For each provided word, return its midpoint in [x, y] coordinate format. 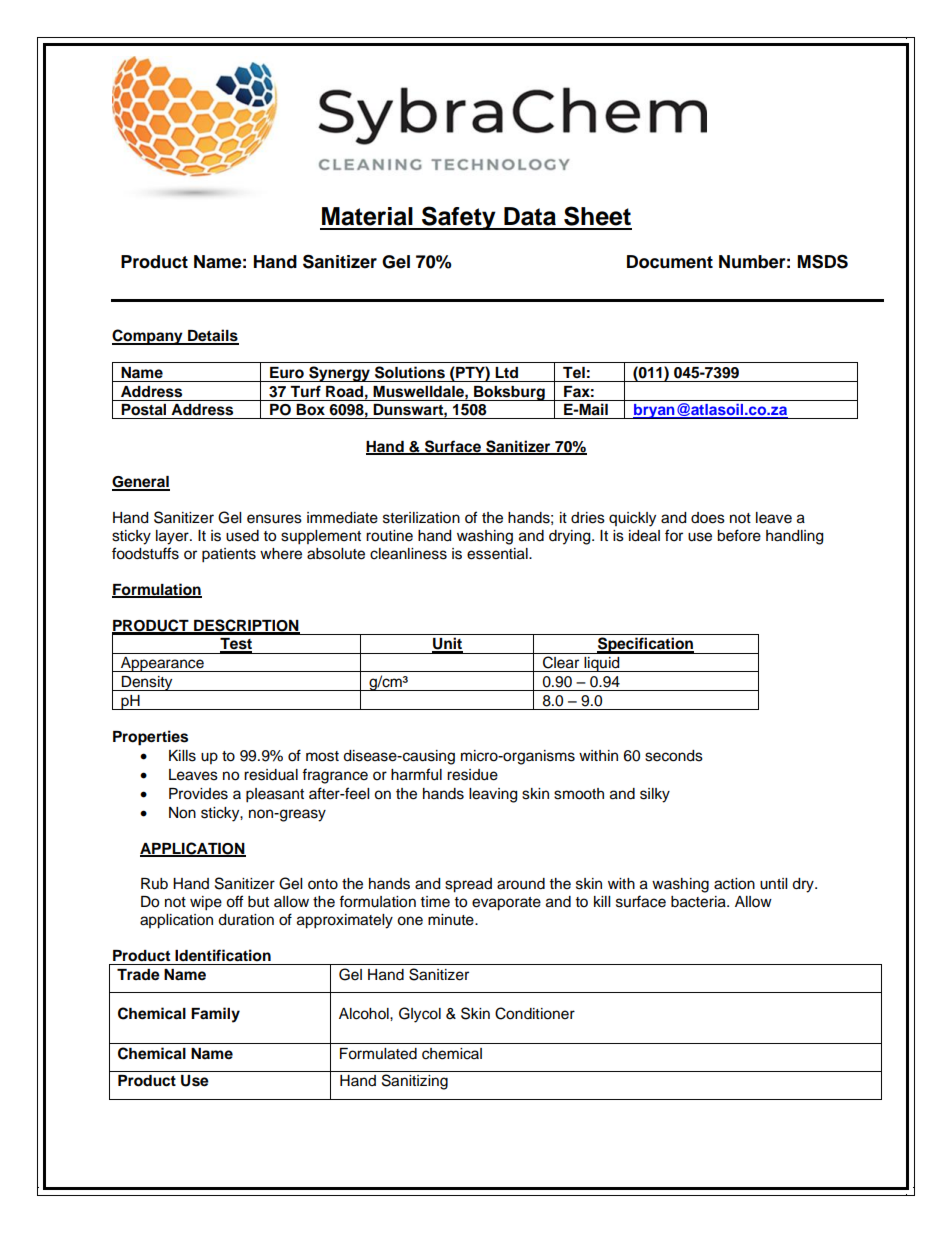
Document [670, 262]
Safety [459, 218]
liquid [602, 664]
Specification [645, 645]
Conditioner [535, 1013]
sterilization [421, 518]
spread [468, 885]
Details [212, 336]
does [708, 518]
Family [215, 1015]
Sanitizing [415, 1082]
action [734, 884]
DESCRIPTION [246, 626]
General [141, 483]
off [234, 901]
